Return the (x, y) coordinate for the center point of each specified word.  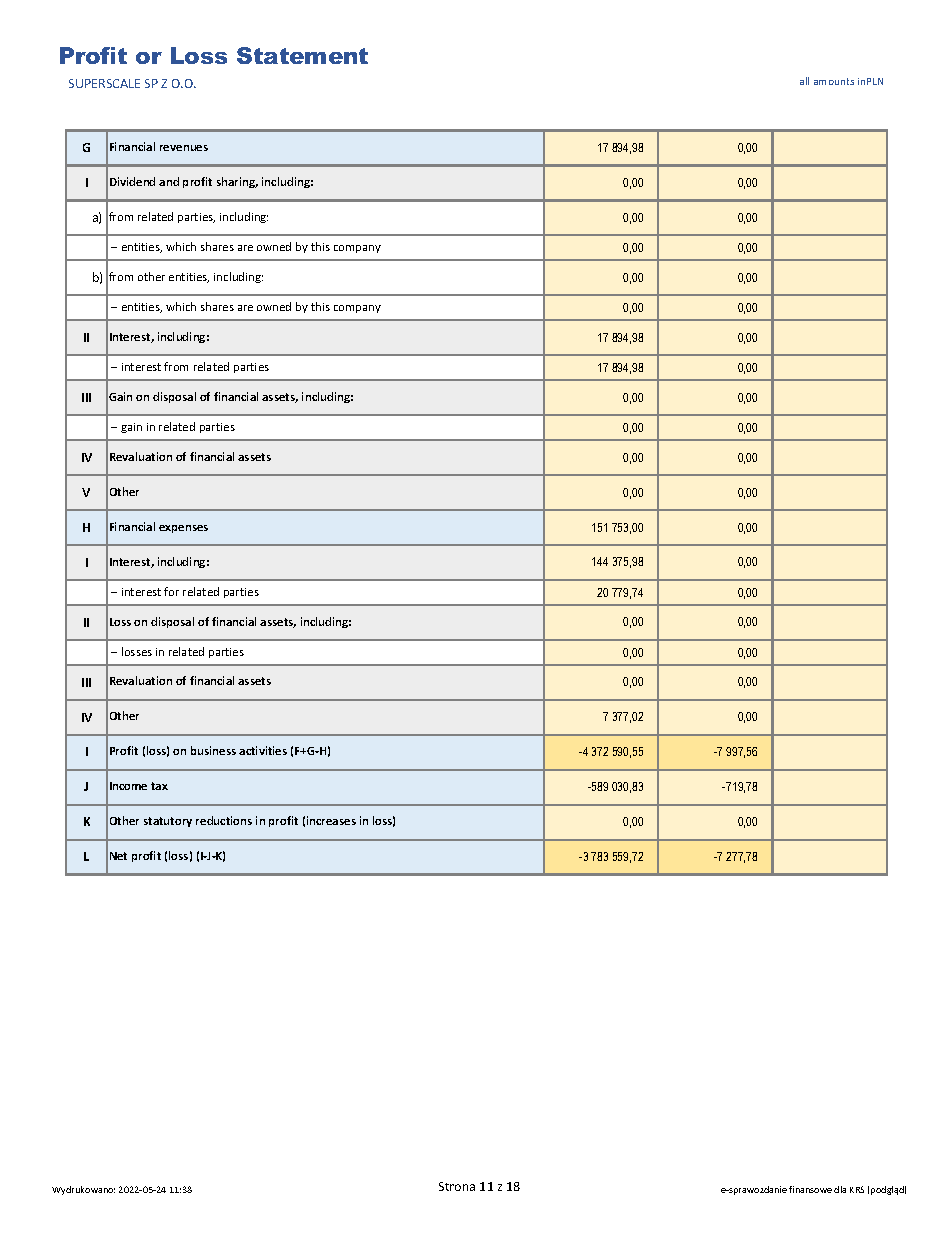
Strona (457, 1186)
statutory (168, 822)
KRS (857, 1189)
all (804, 81)
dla (840, 1189)
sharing (237, 182)
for (171, 591)
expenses (183, 529)
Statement (302, 55)
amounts (834, 81)
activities (263, 750)
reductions (224, 820)
